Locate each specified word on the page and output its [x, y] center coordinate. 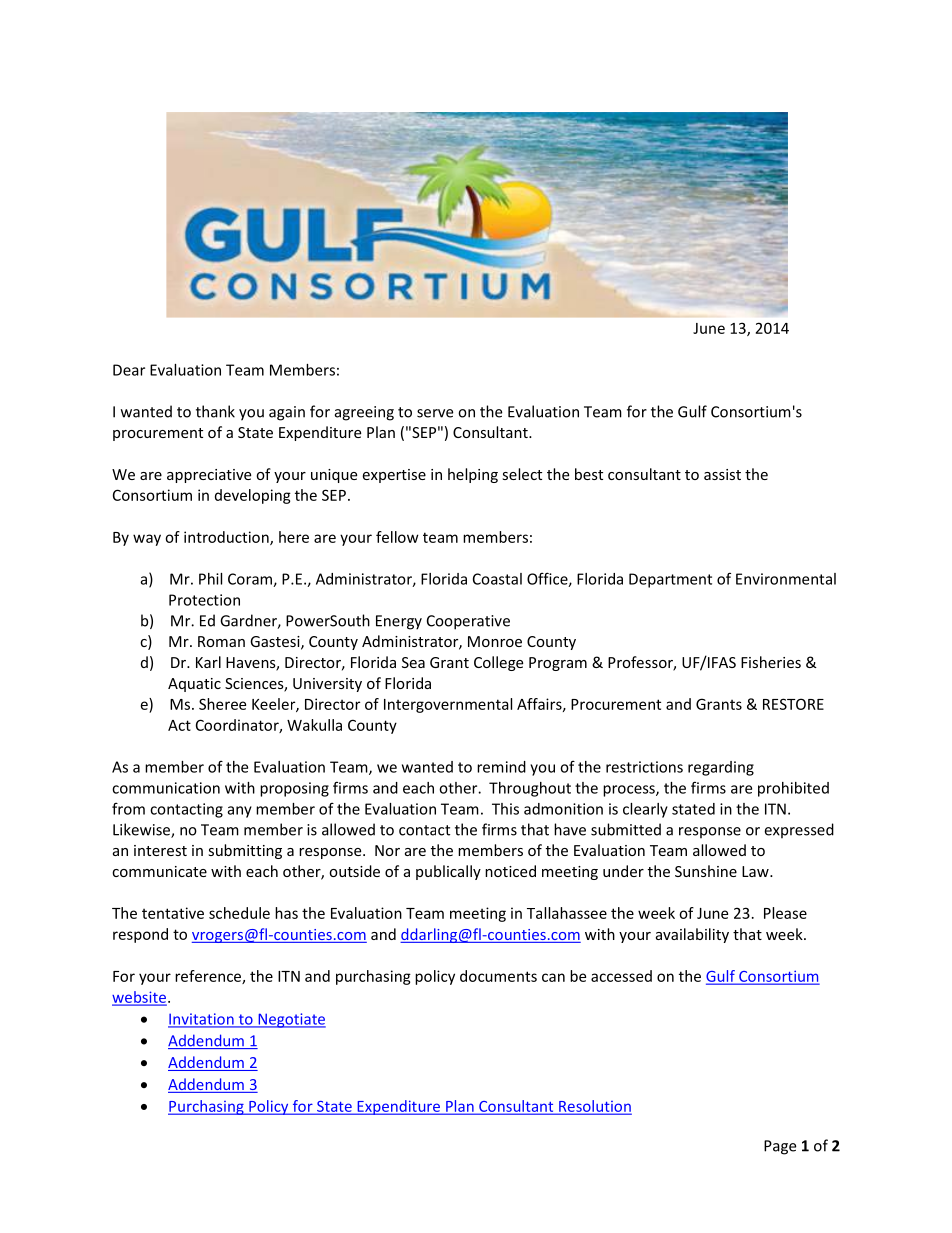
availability [692, 935]
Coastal [497, 579]
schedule [239, 913]
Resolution [594, 1107]
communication [166, 788]
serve [435, 413]
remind [501, 767]
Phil [210, 579]
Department [670, 580]
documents [498, 976]
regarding [721, 768]
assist [722, 474]
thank [215, 411]
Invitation [202, 1020]
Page [780, 1147]
